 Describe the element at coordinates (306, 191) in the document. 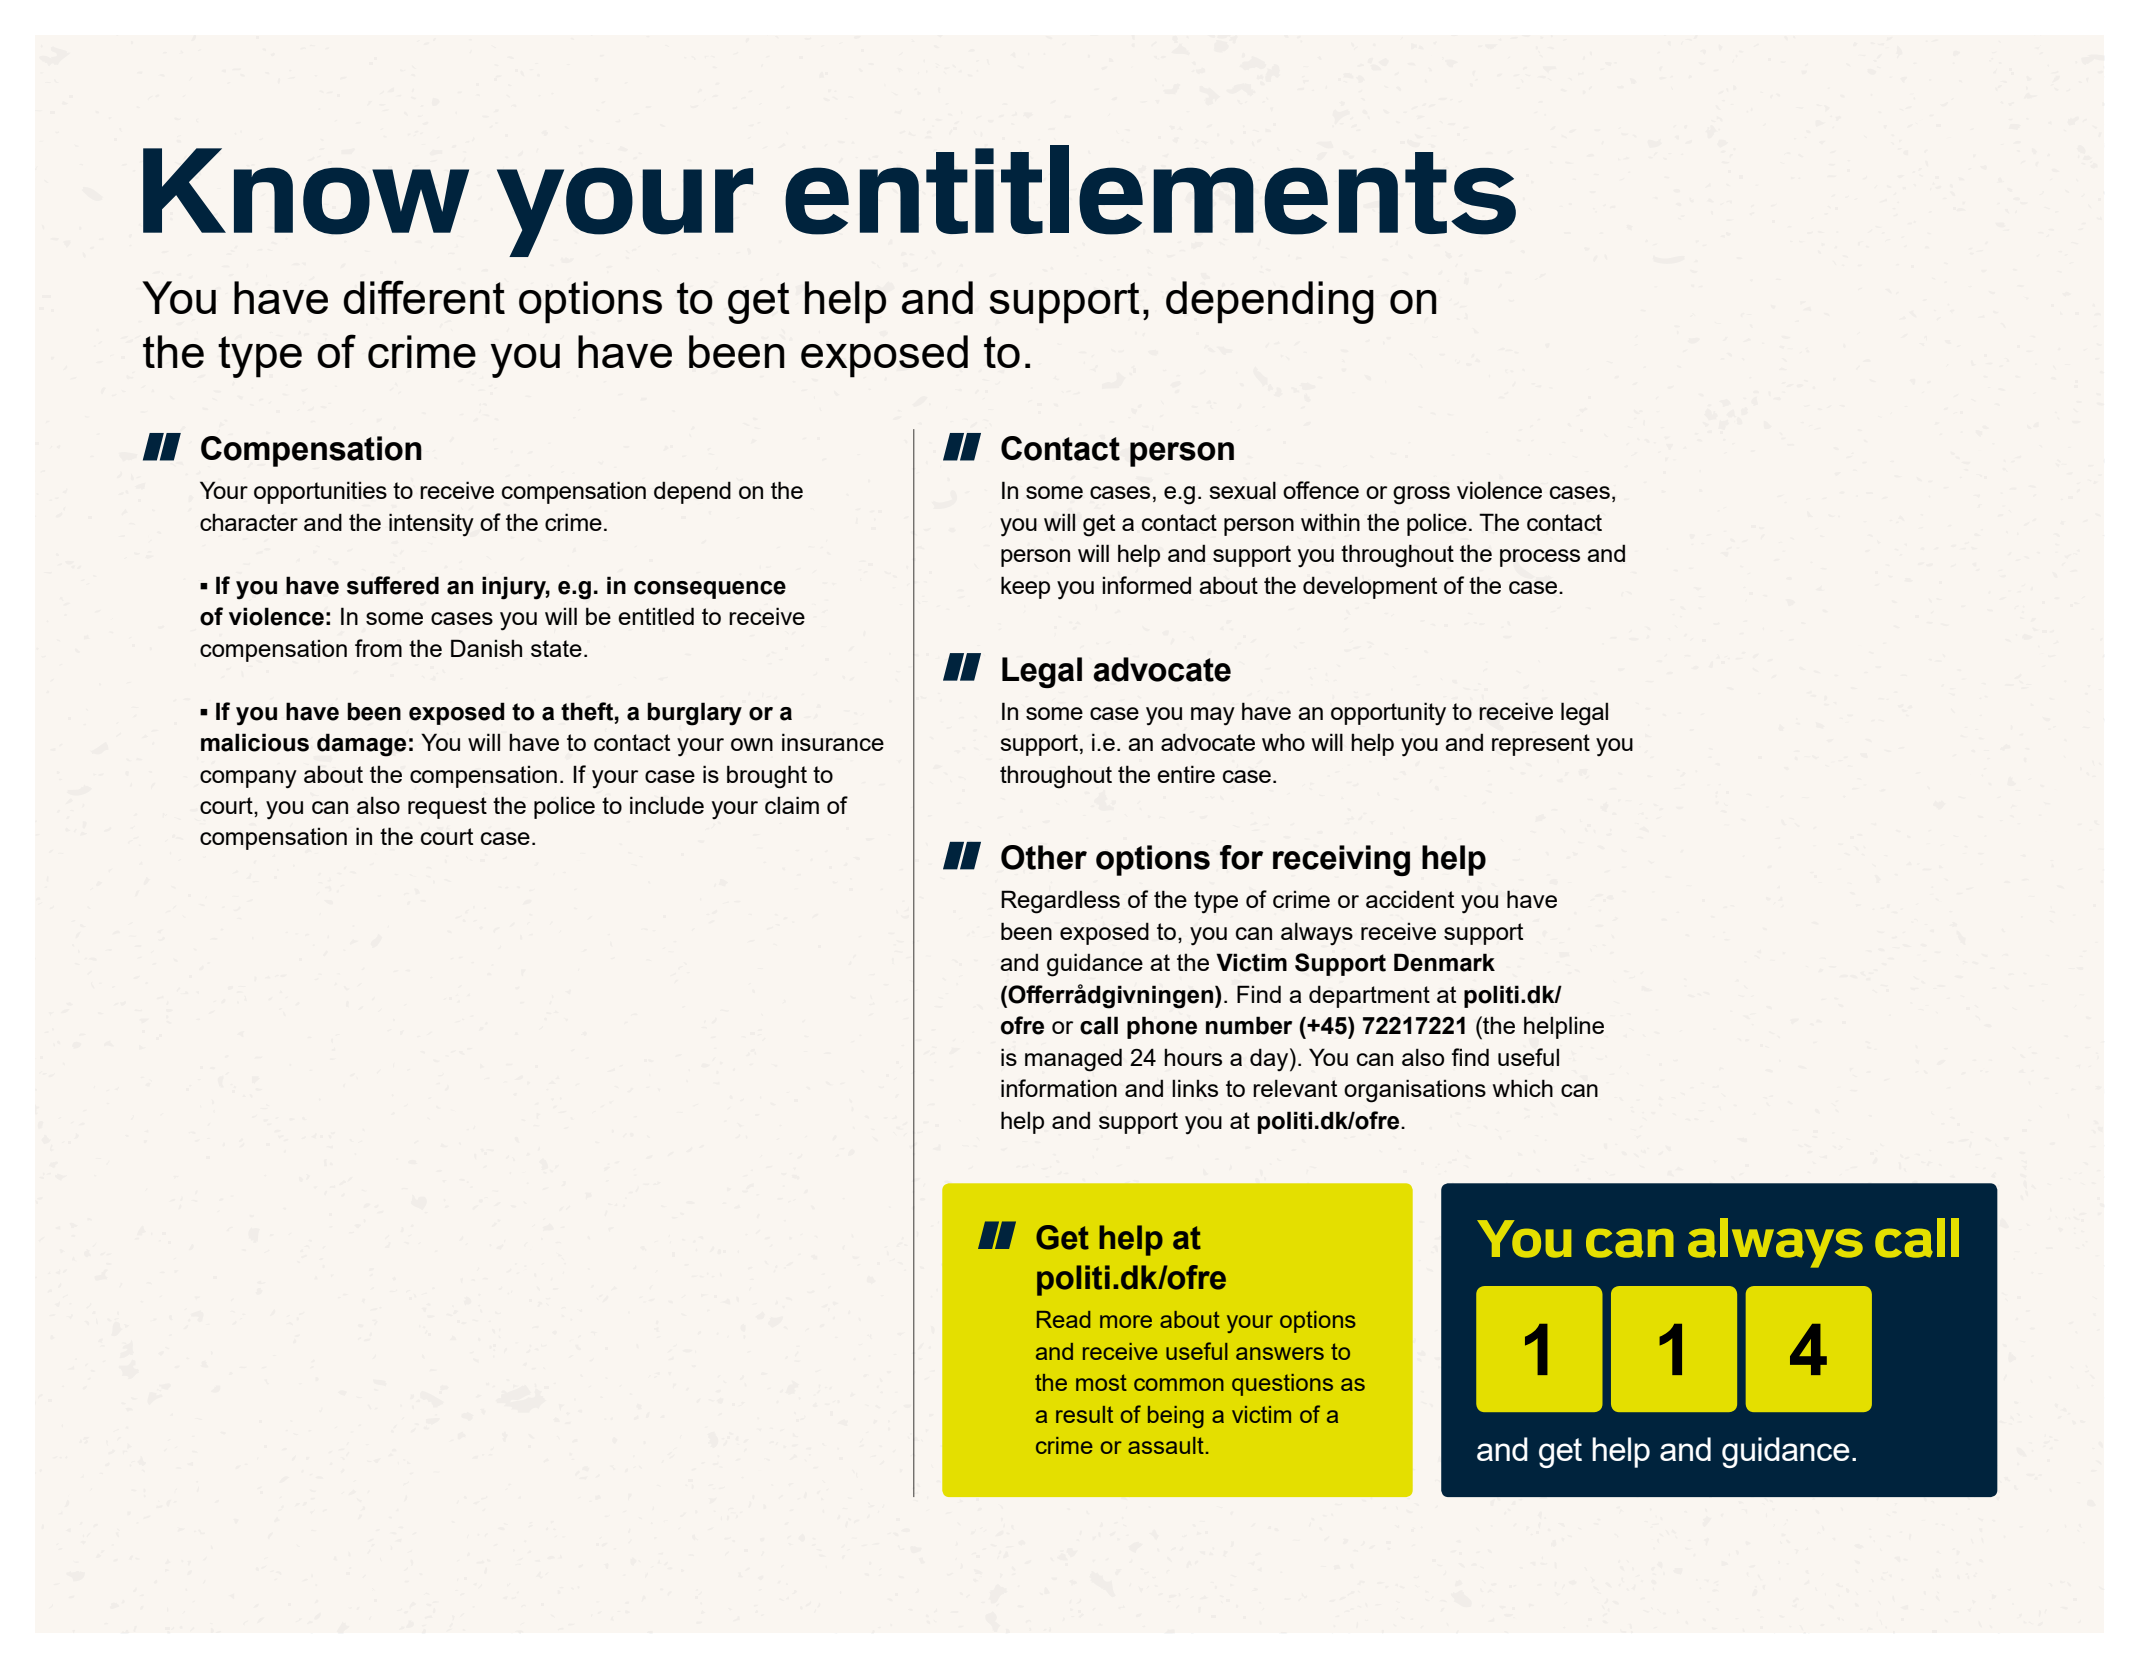

I see `Know` at that location.
